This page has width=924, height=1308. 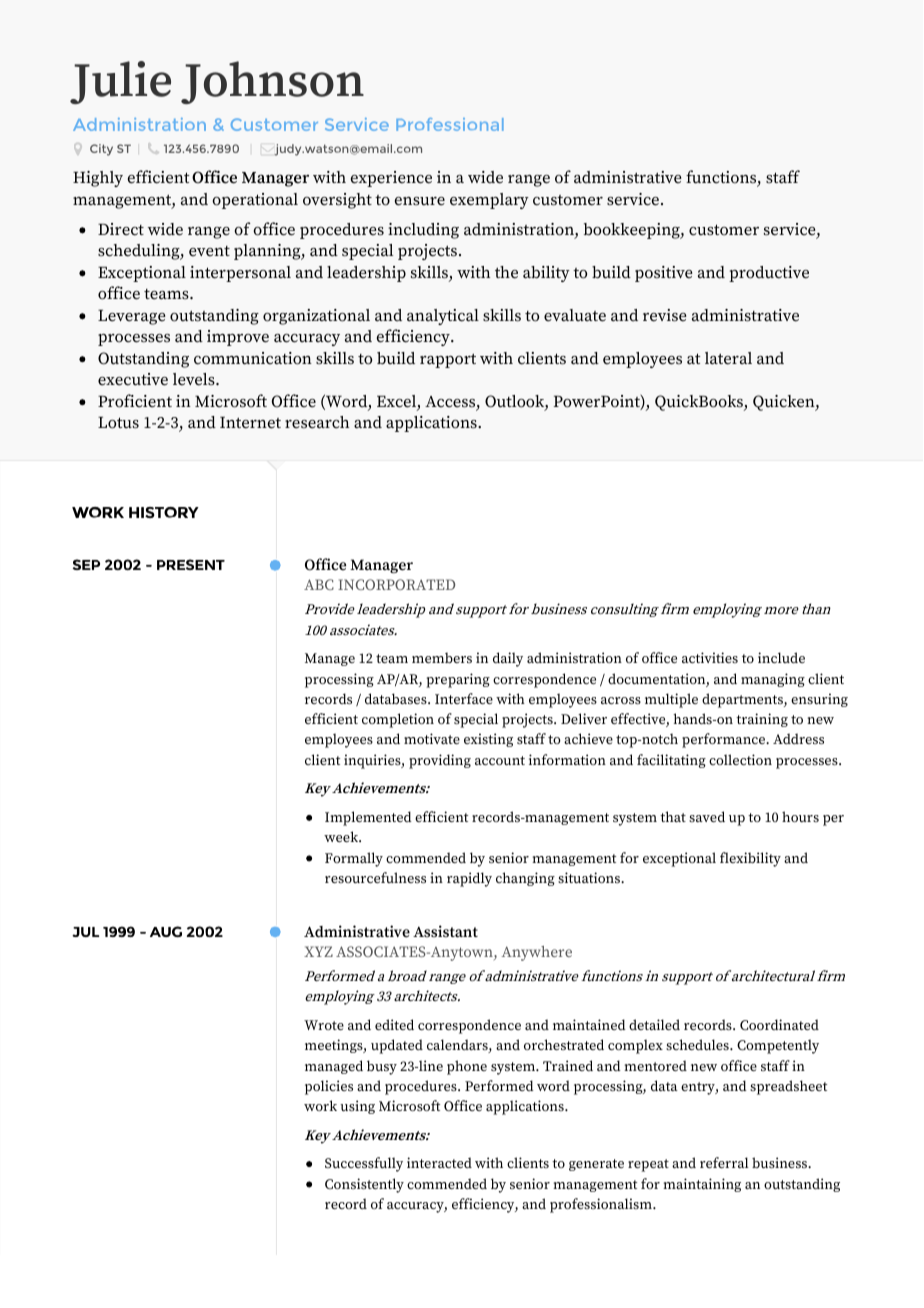 What do you see at coordinates (728, 358) in the page?
I see `lateral` at bounding box center [728, 358].
